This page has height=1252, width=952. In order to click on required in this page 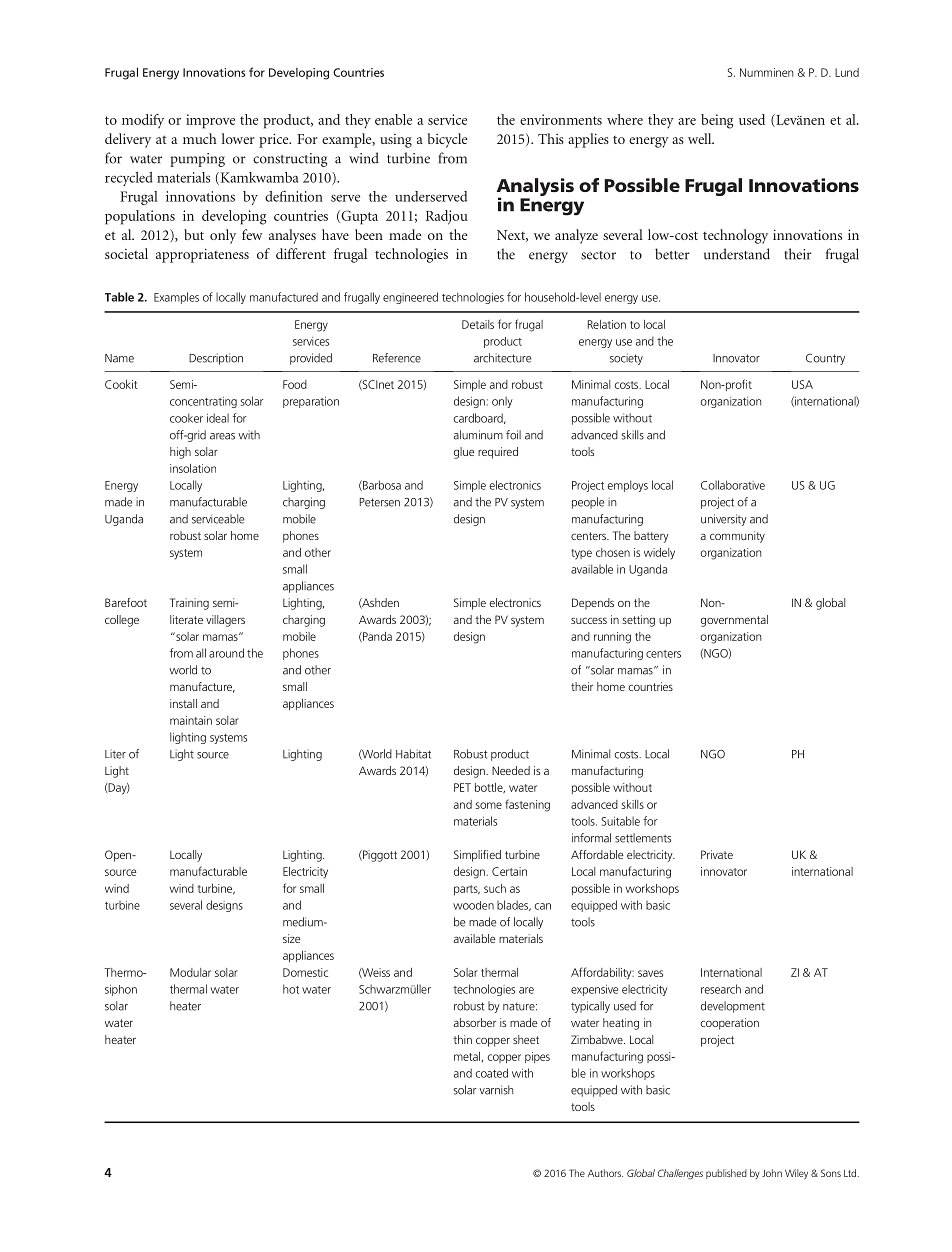, I will do `click(498, 453)`.
